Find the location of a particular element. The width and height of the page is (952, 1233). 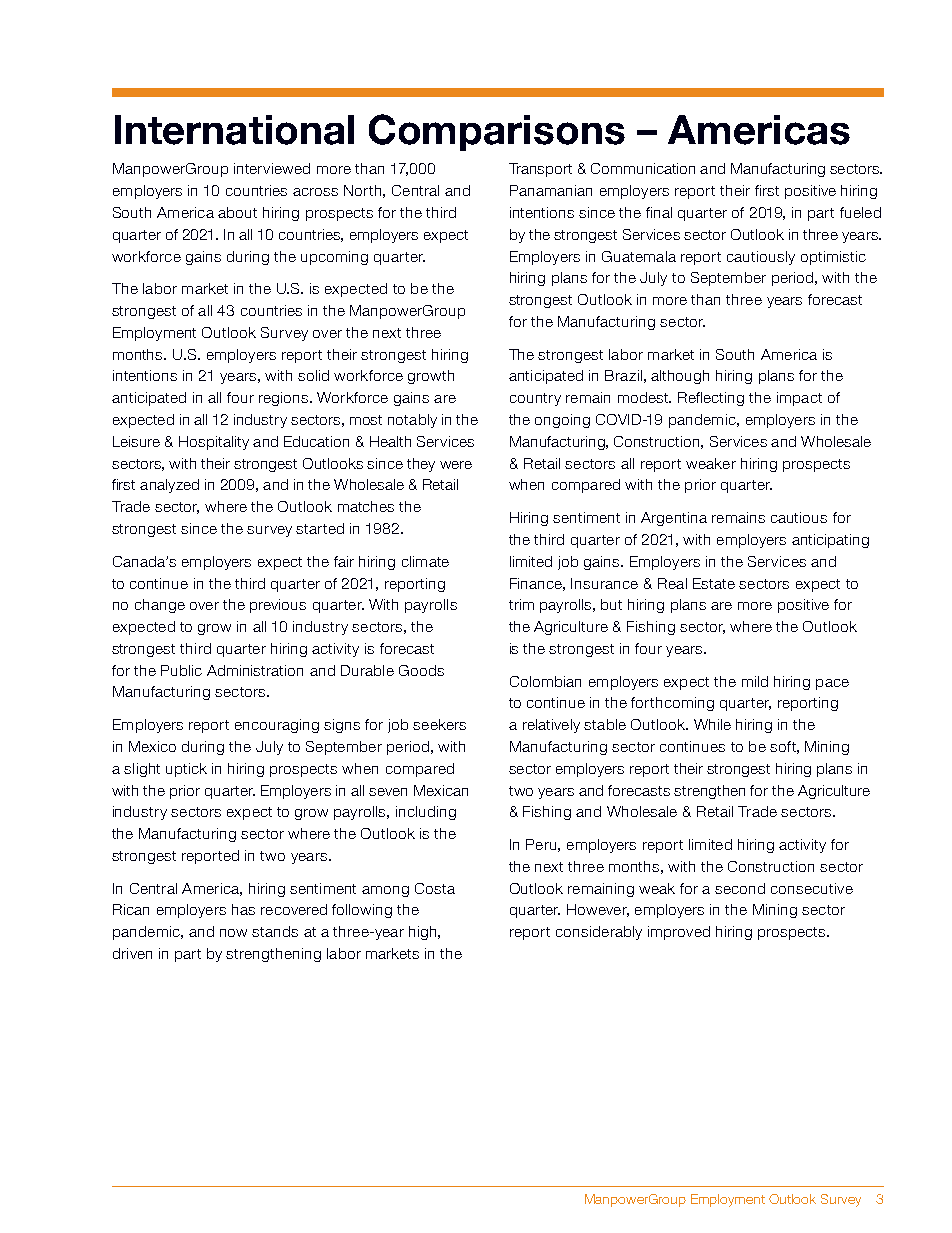

now is located at coordinates (233, 933).
